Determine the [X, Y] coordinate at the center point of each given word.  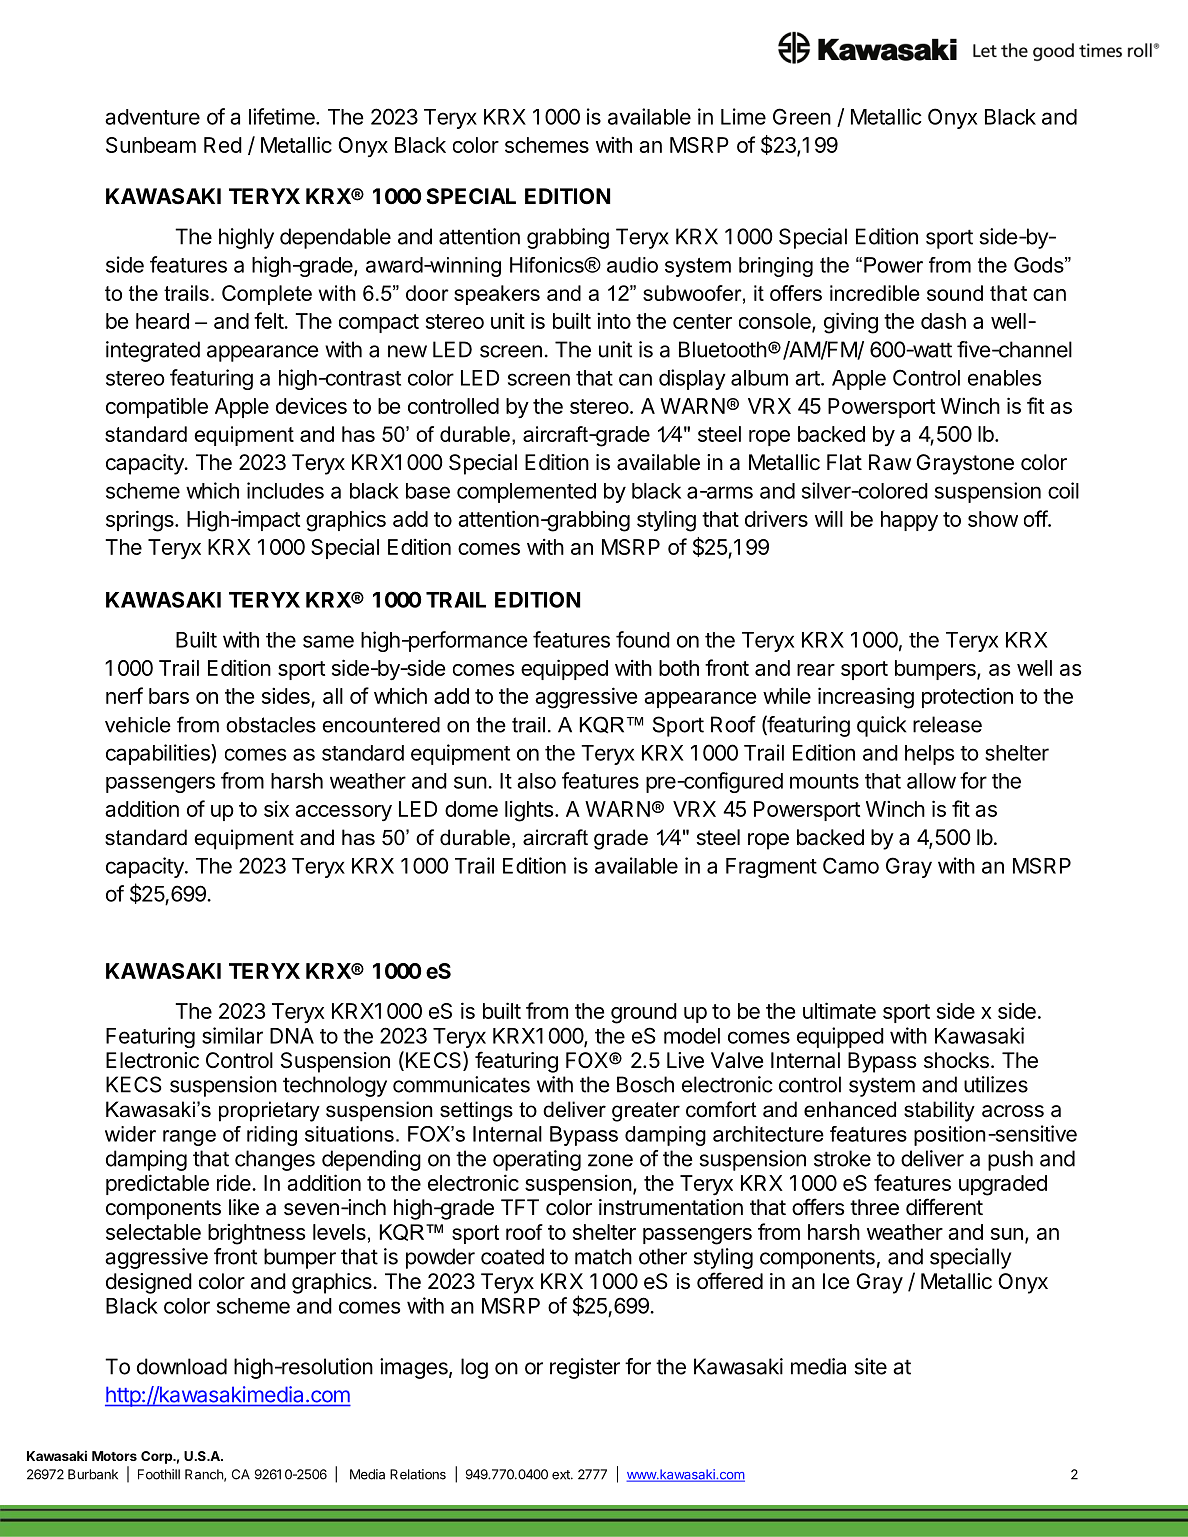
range [189, 1138]
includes [285, 490]
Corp [157, 1457]
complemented [526, 493]
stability [939, 1111]
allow [931, 781]
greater [646, 1112]
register [585, 1368]
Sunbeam [151, 145]
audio [632, 265]
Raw [890, 462]
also [536, 781]
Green [802, 116]
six [276, 809]
